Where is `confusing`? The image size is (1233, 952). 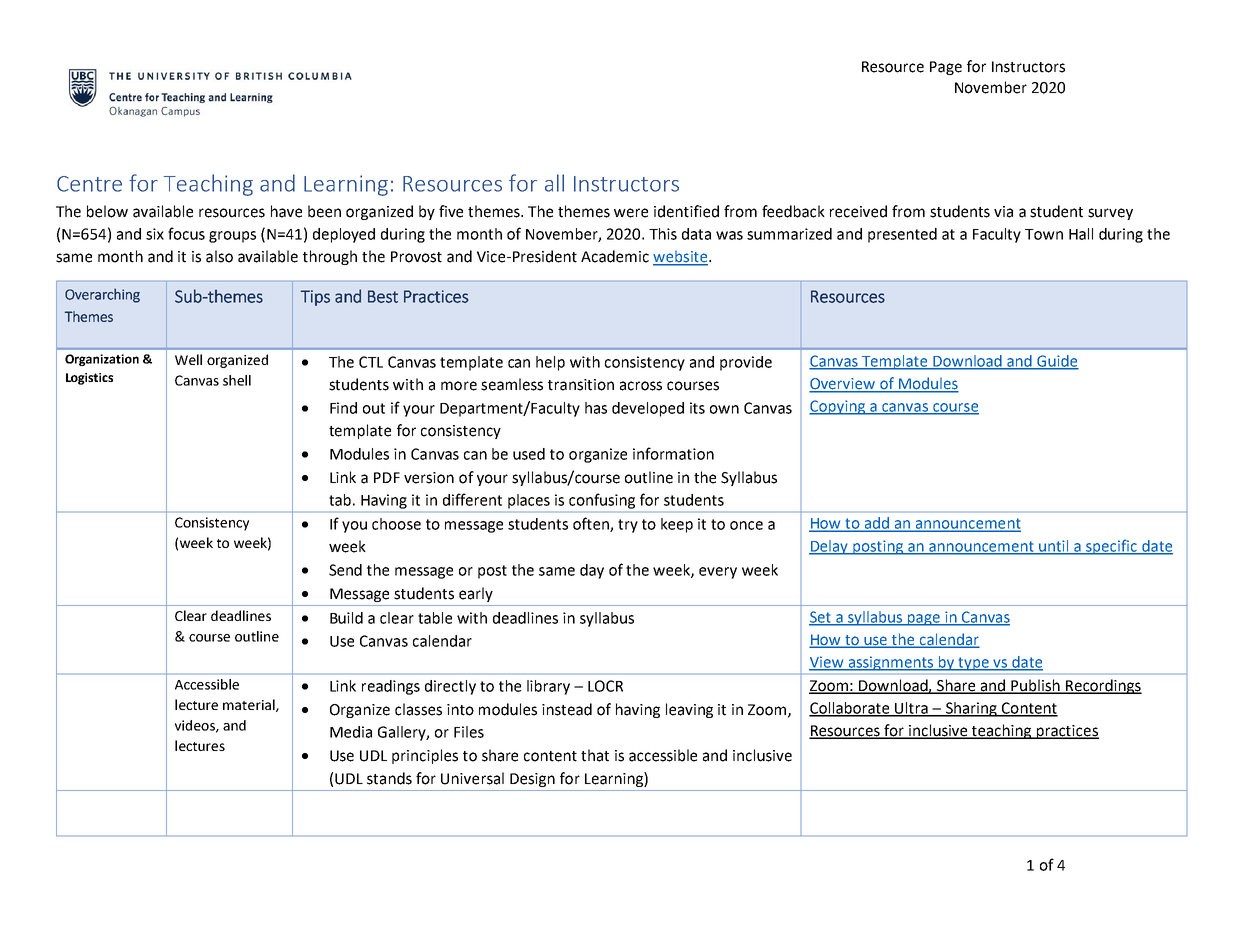 confusing is located at coordinates (602, 501).
